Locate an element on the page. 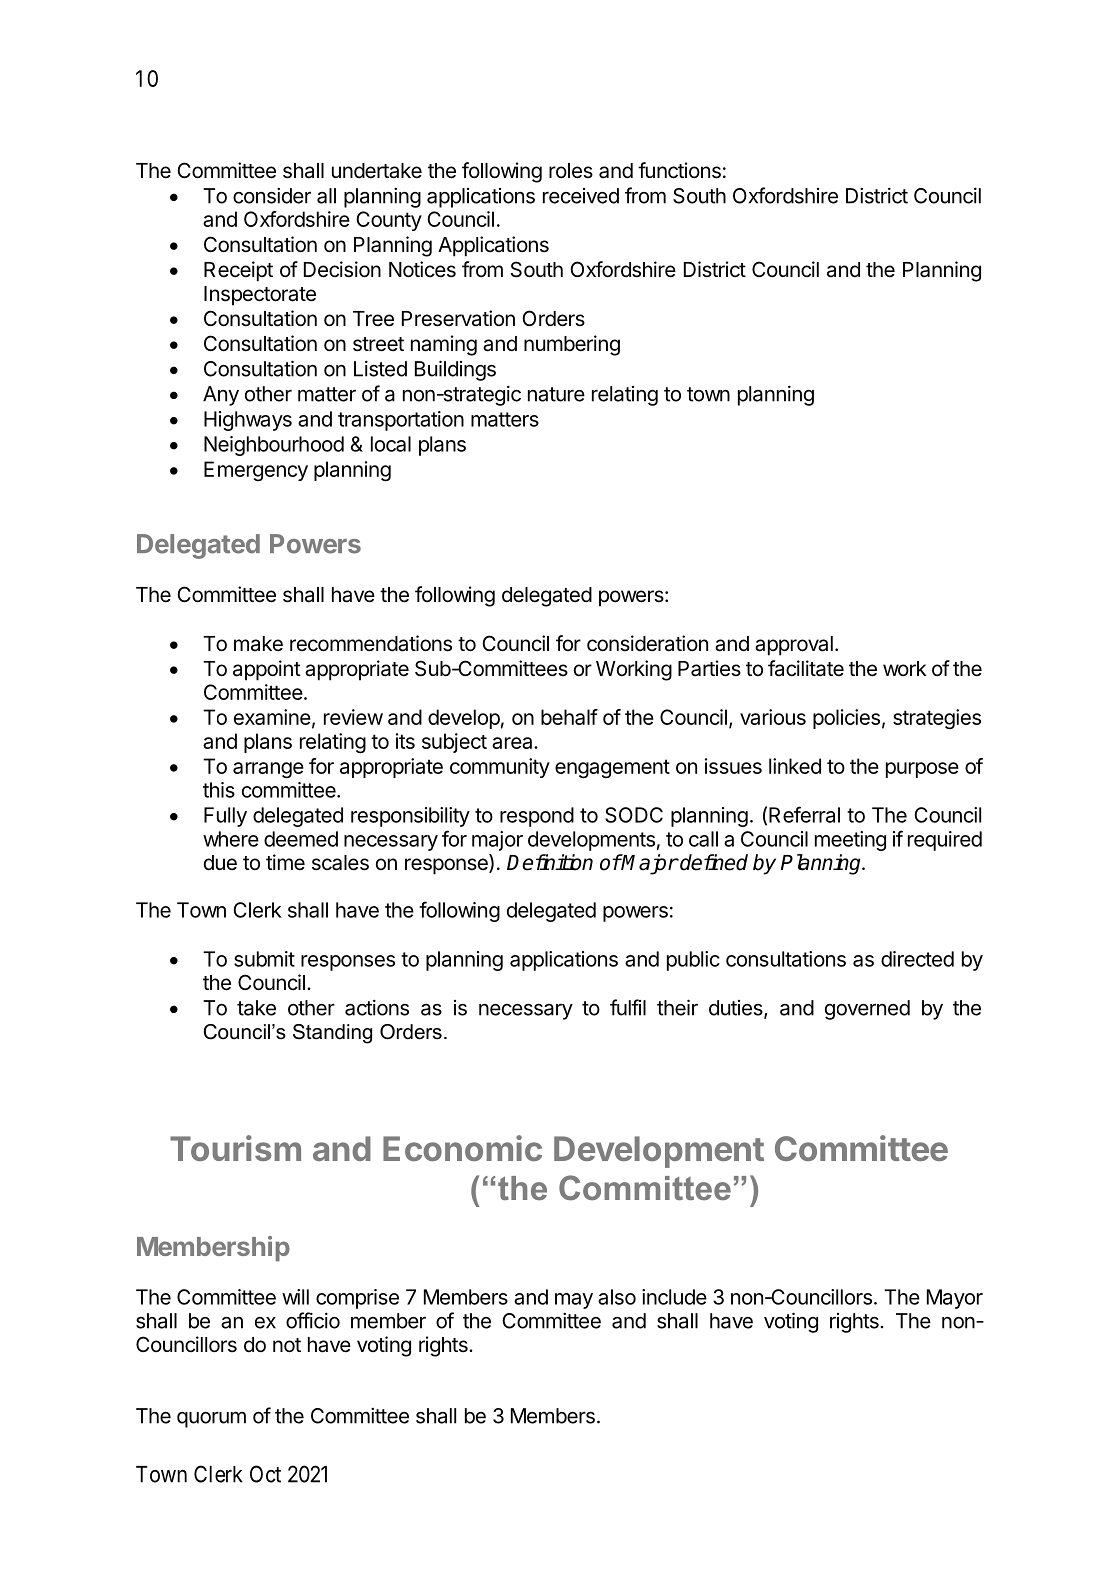  functions is located at coordinates (679, 170).
